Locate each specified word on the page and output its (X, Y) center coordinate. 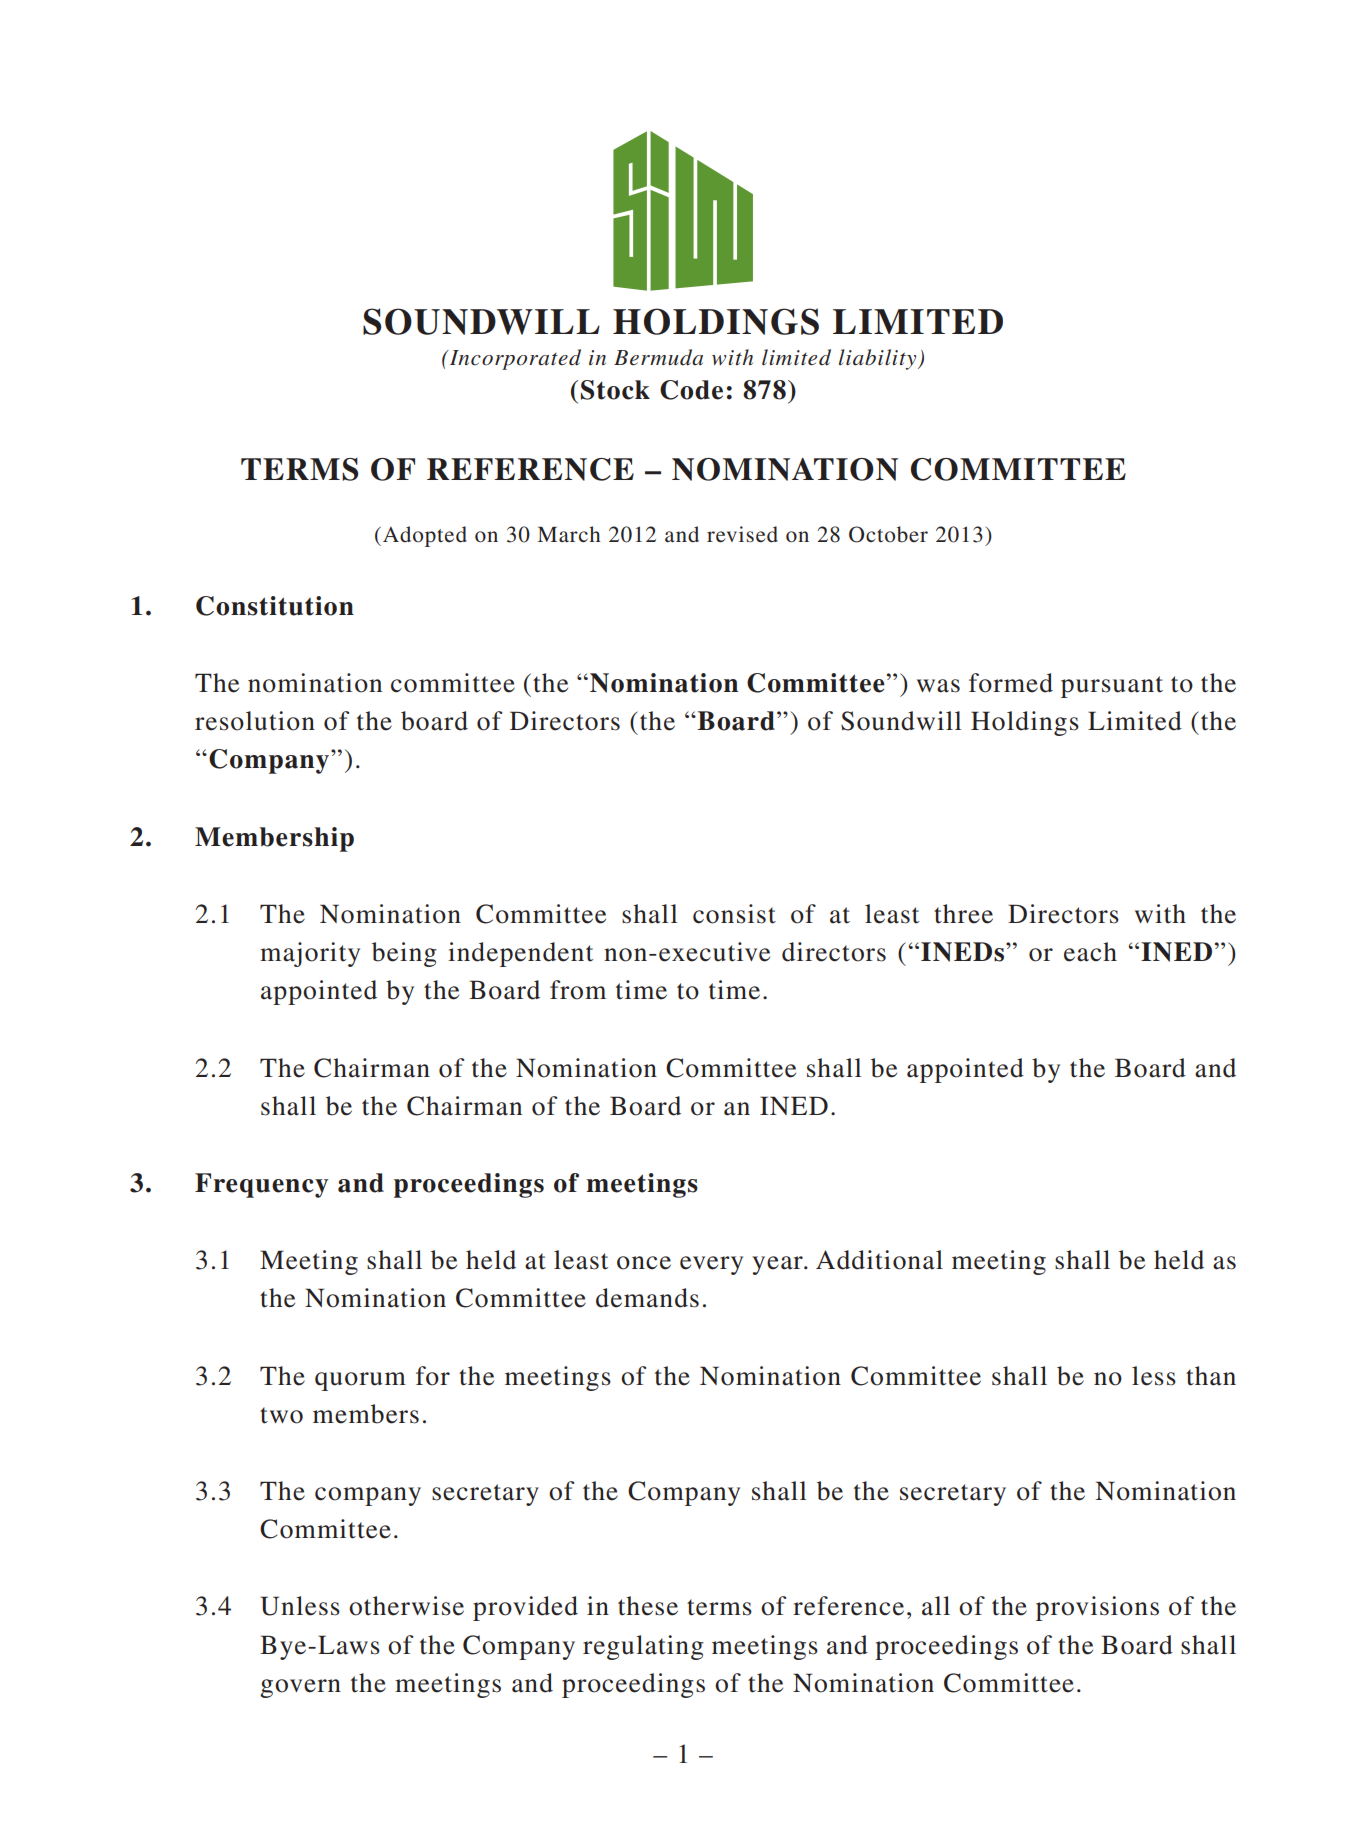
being (404, 954)
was (938, 686)
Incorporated (514, 359)
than (1211, 1376)
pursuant (1112, 687)
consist (734, 914)
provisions (1097, 1608)
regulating (643, 1647)
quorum (360, 1381)
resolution (255, 721)
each (1090, 952)
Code (691, 390)
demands (647, 1298)
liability (879, 359)
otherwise (406, 1606)
